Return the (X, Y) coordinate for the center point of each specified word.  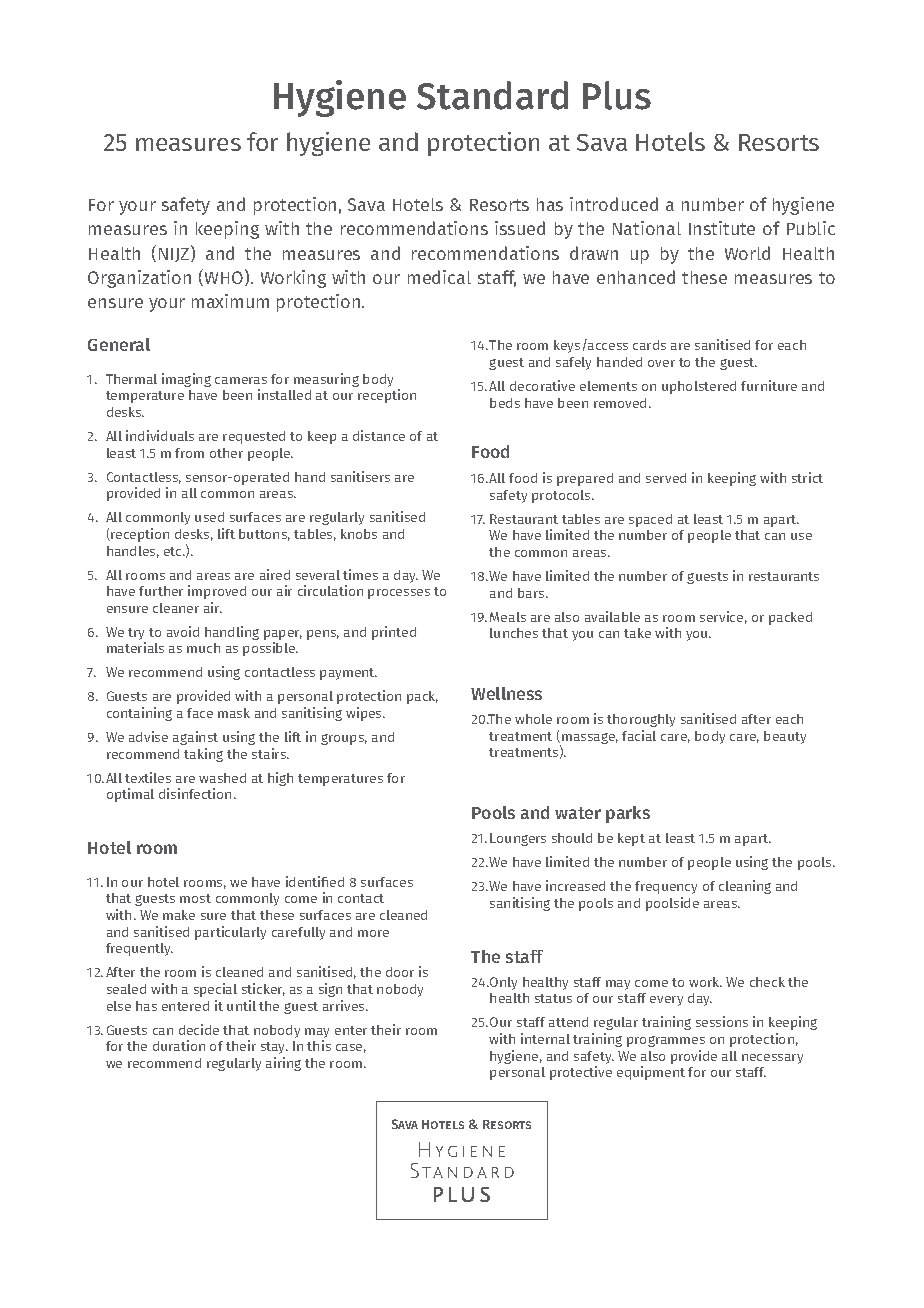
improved (217, 592)
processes (399, 594)
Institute (722, 228)
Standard (492, 95)
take (637, 633)
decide (199, 1029)
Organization (139, 279)
